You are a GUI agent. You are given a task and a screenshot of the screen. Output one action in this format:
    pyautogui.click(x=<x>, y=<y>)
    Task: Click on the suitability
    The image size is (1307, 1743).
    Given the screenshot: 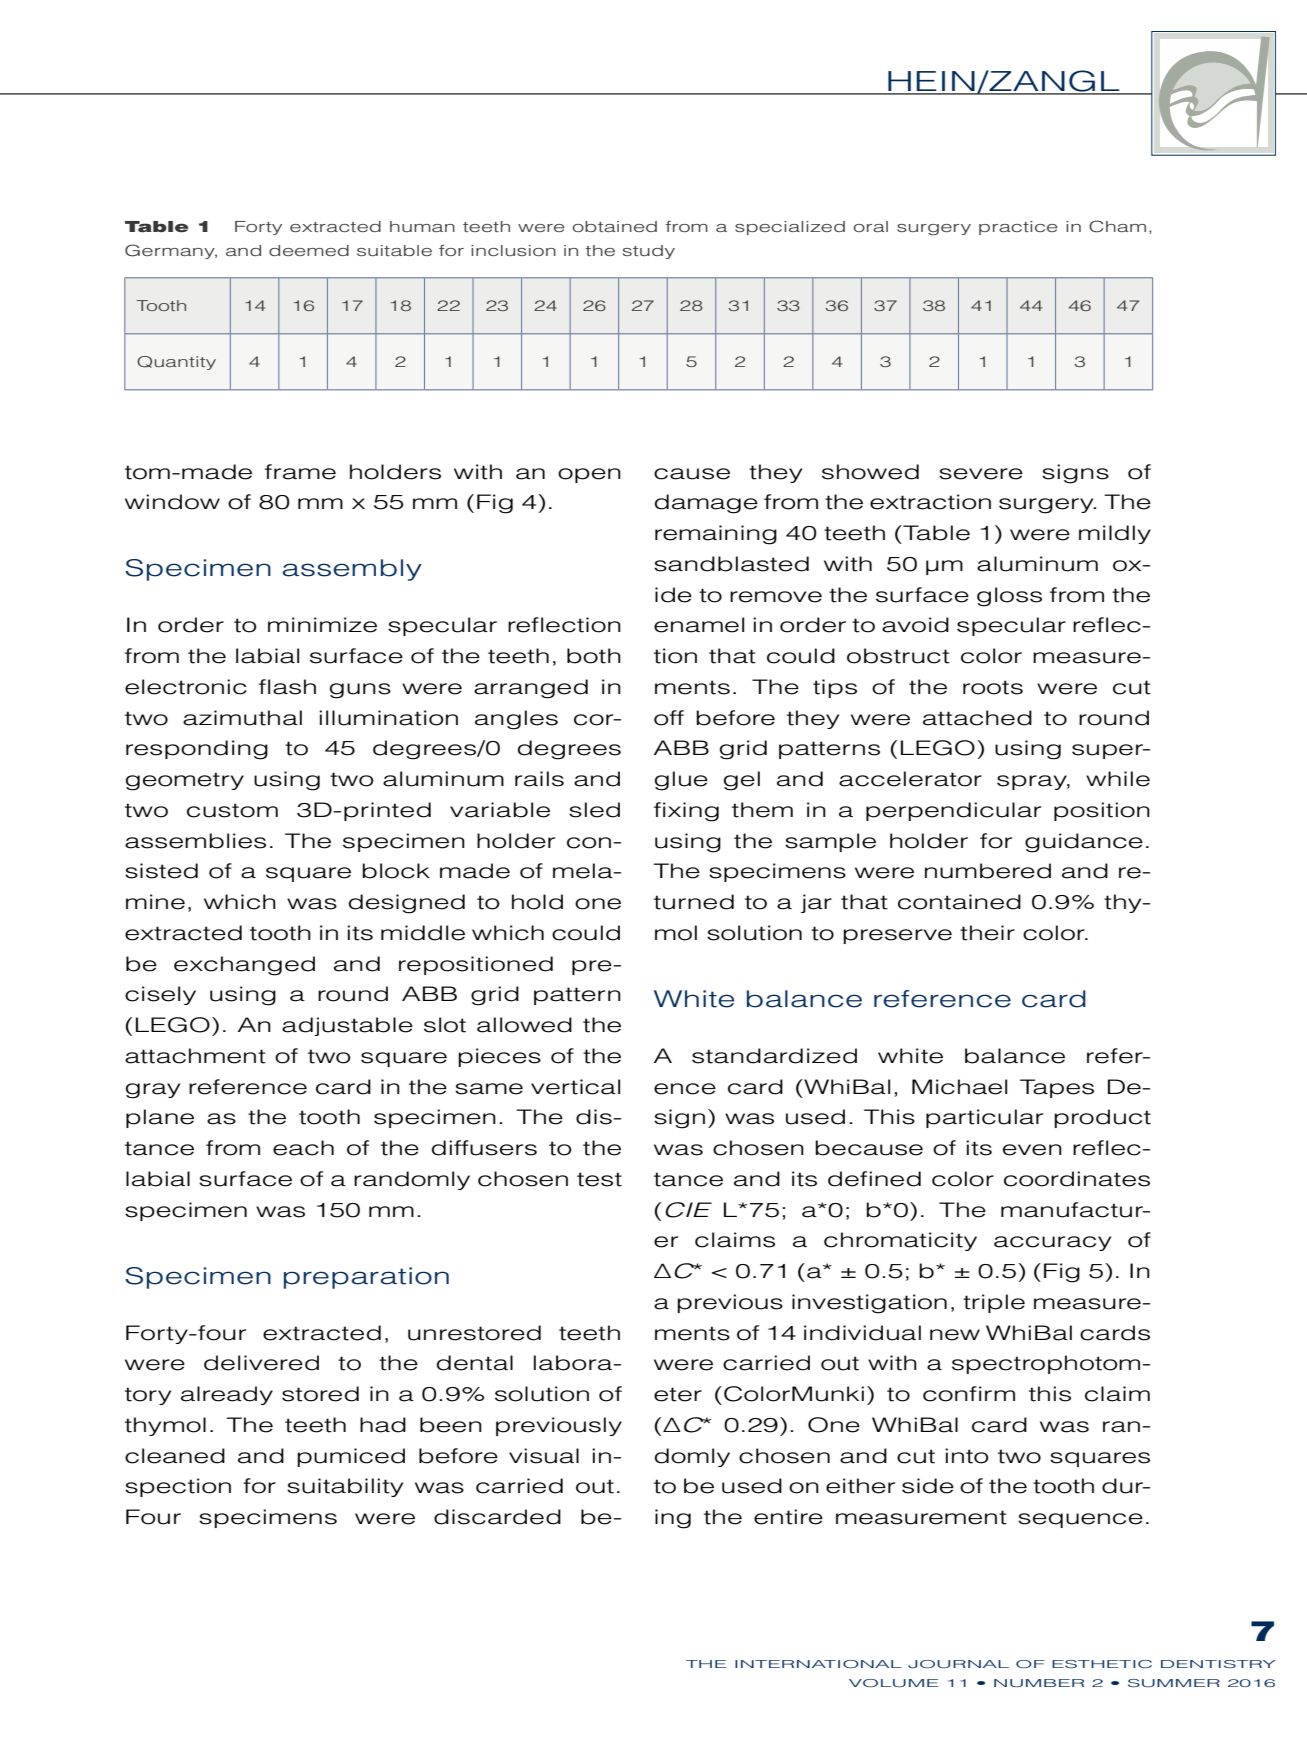 What is the action you would take?
    pyautogui.click(x=345, y=1487)
